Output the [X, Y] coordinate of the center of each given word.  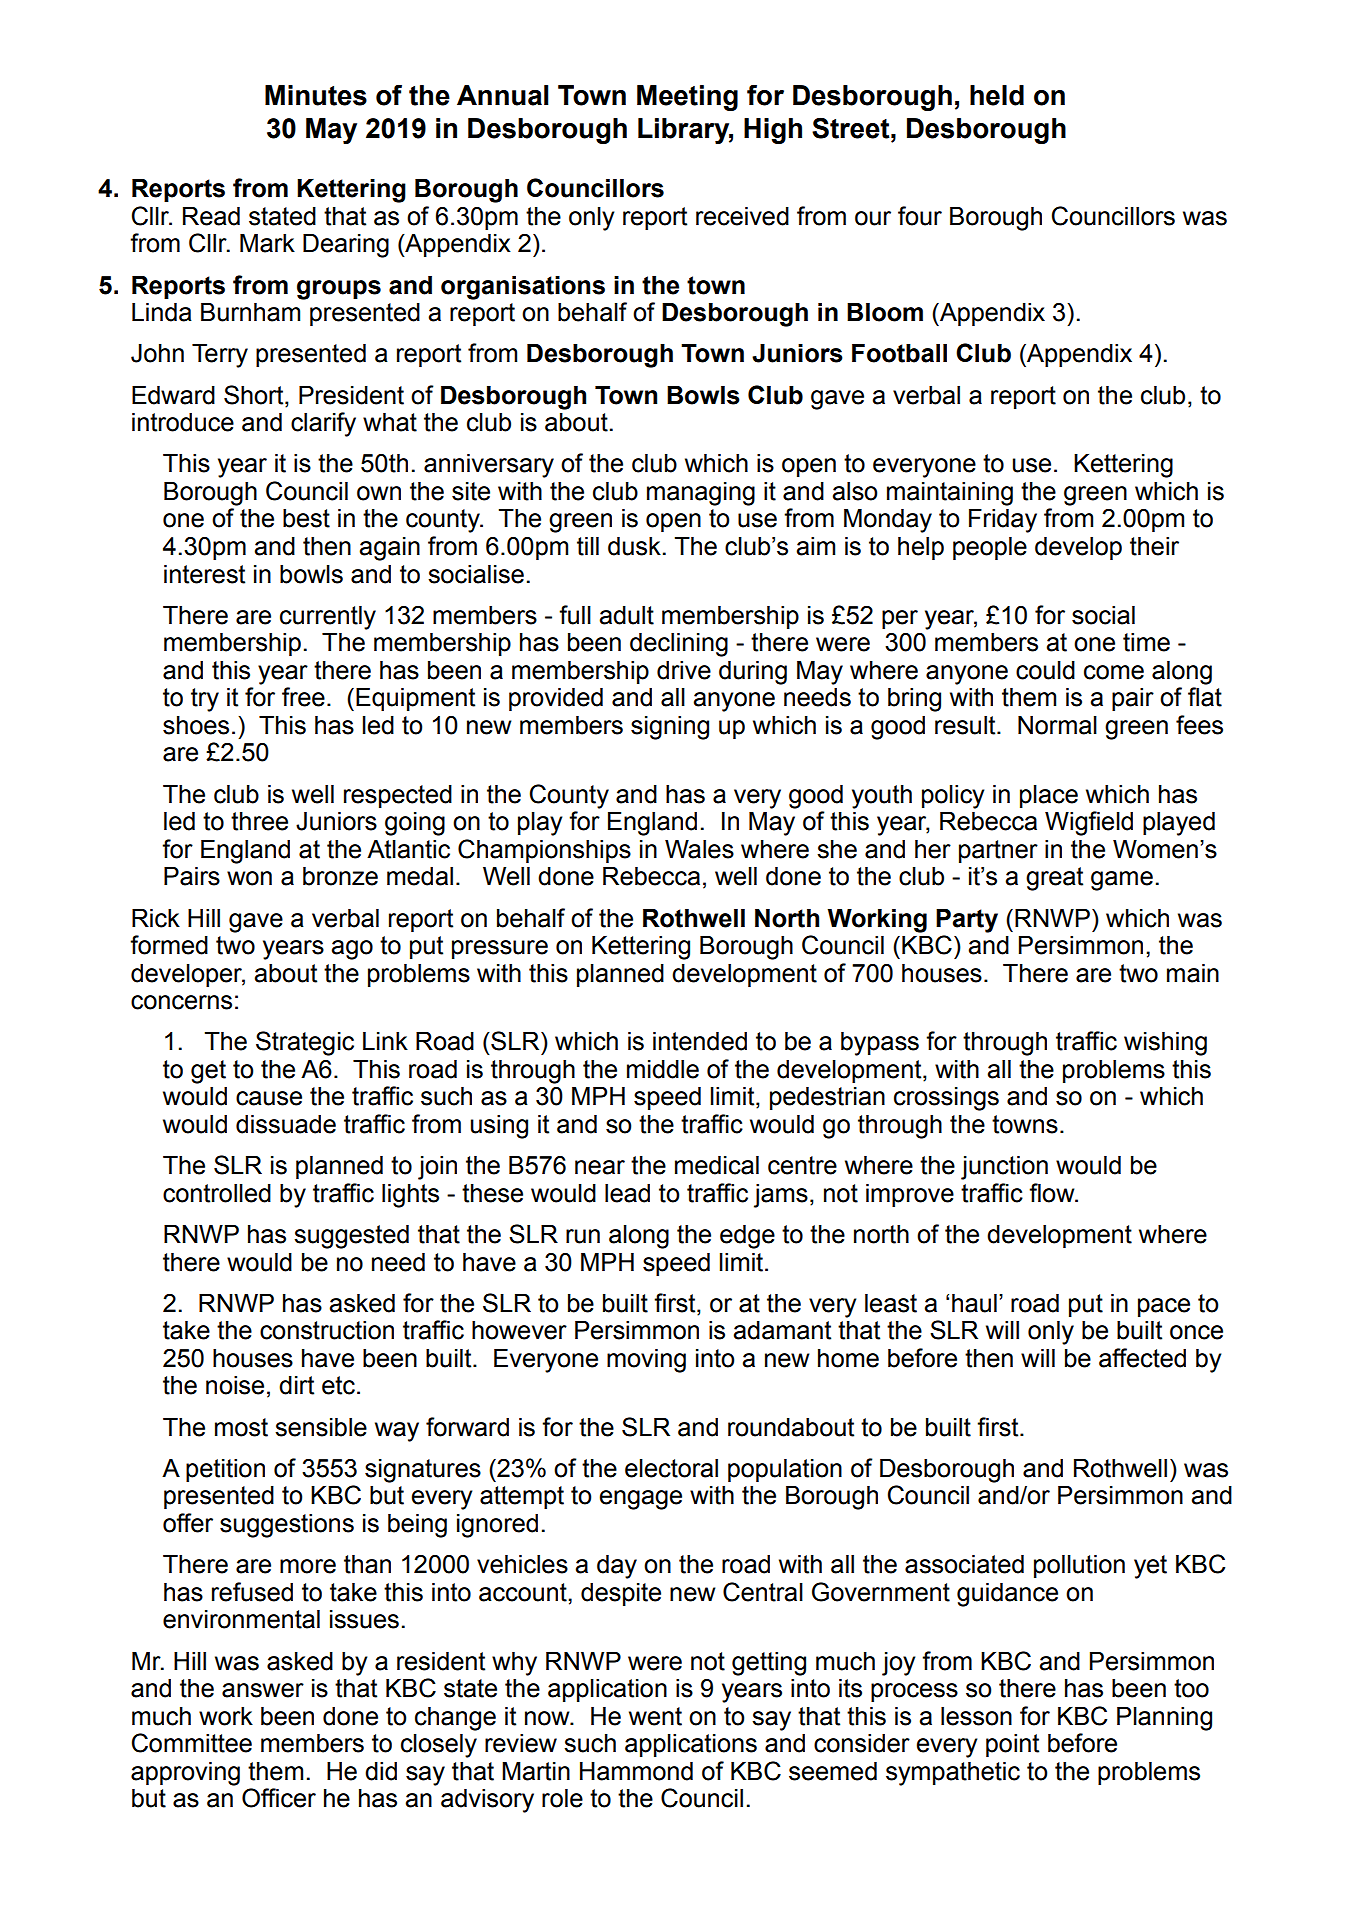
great [1054, 879]
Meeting [687, 98]
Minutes [316, 95]
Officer [279, 1798]
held [997, 95]
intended [700, 1041]
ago [352, 950]
